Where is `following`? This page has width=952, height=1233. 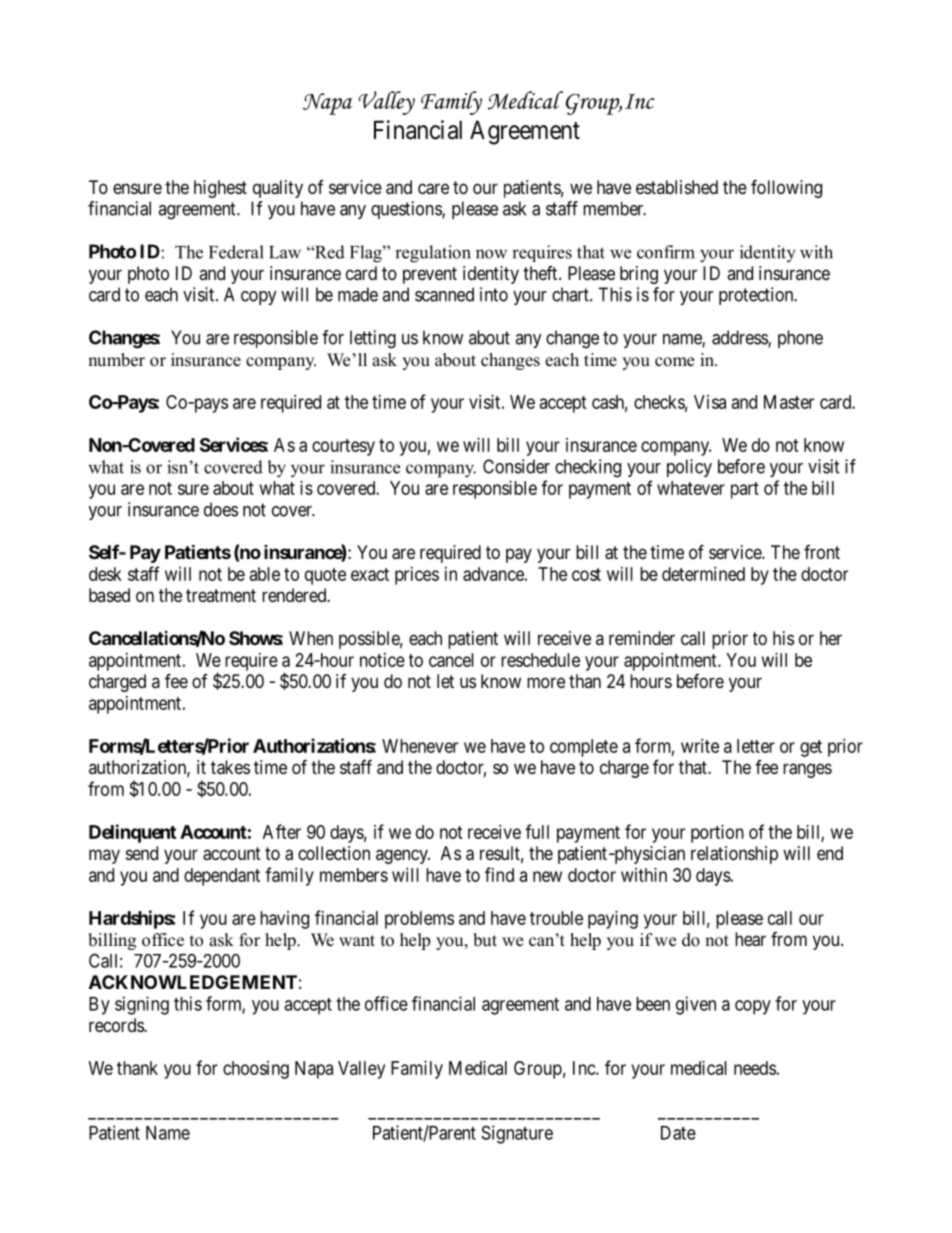 following is located at coordinates (786, 188).
